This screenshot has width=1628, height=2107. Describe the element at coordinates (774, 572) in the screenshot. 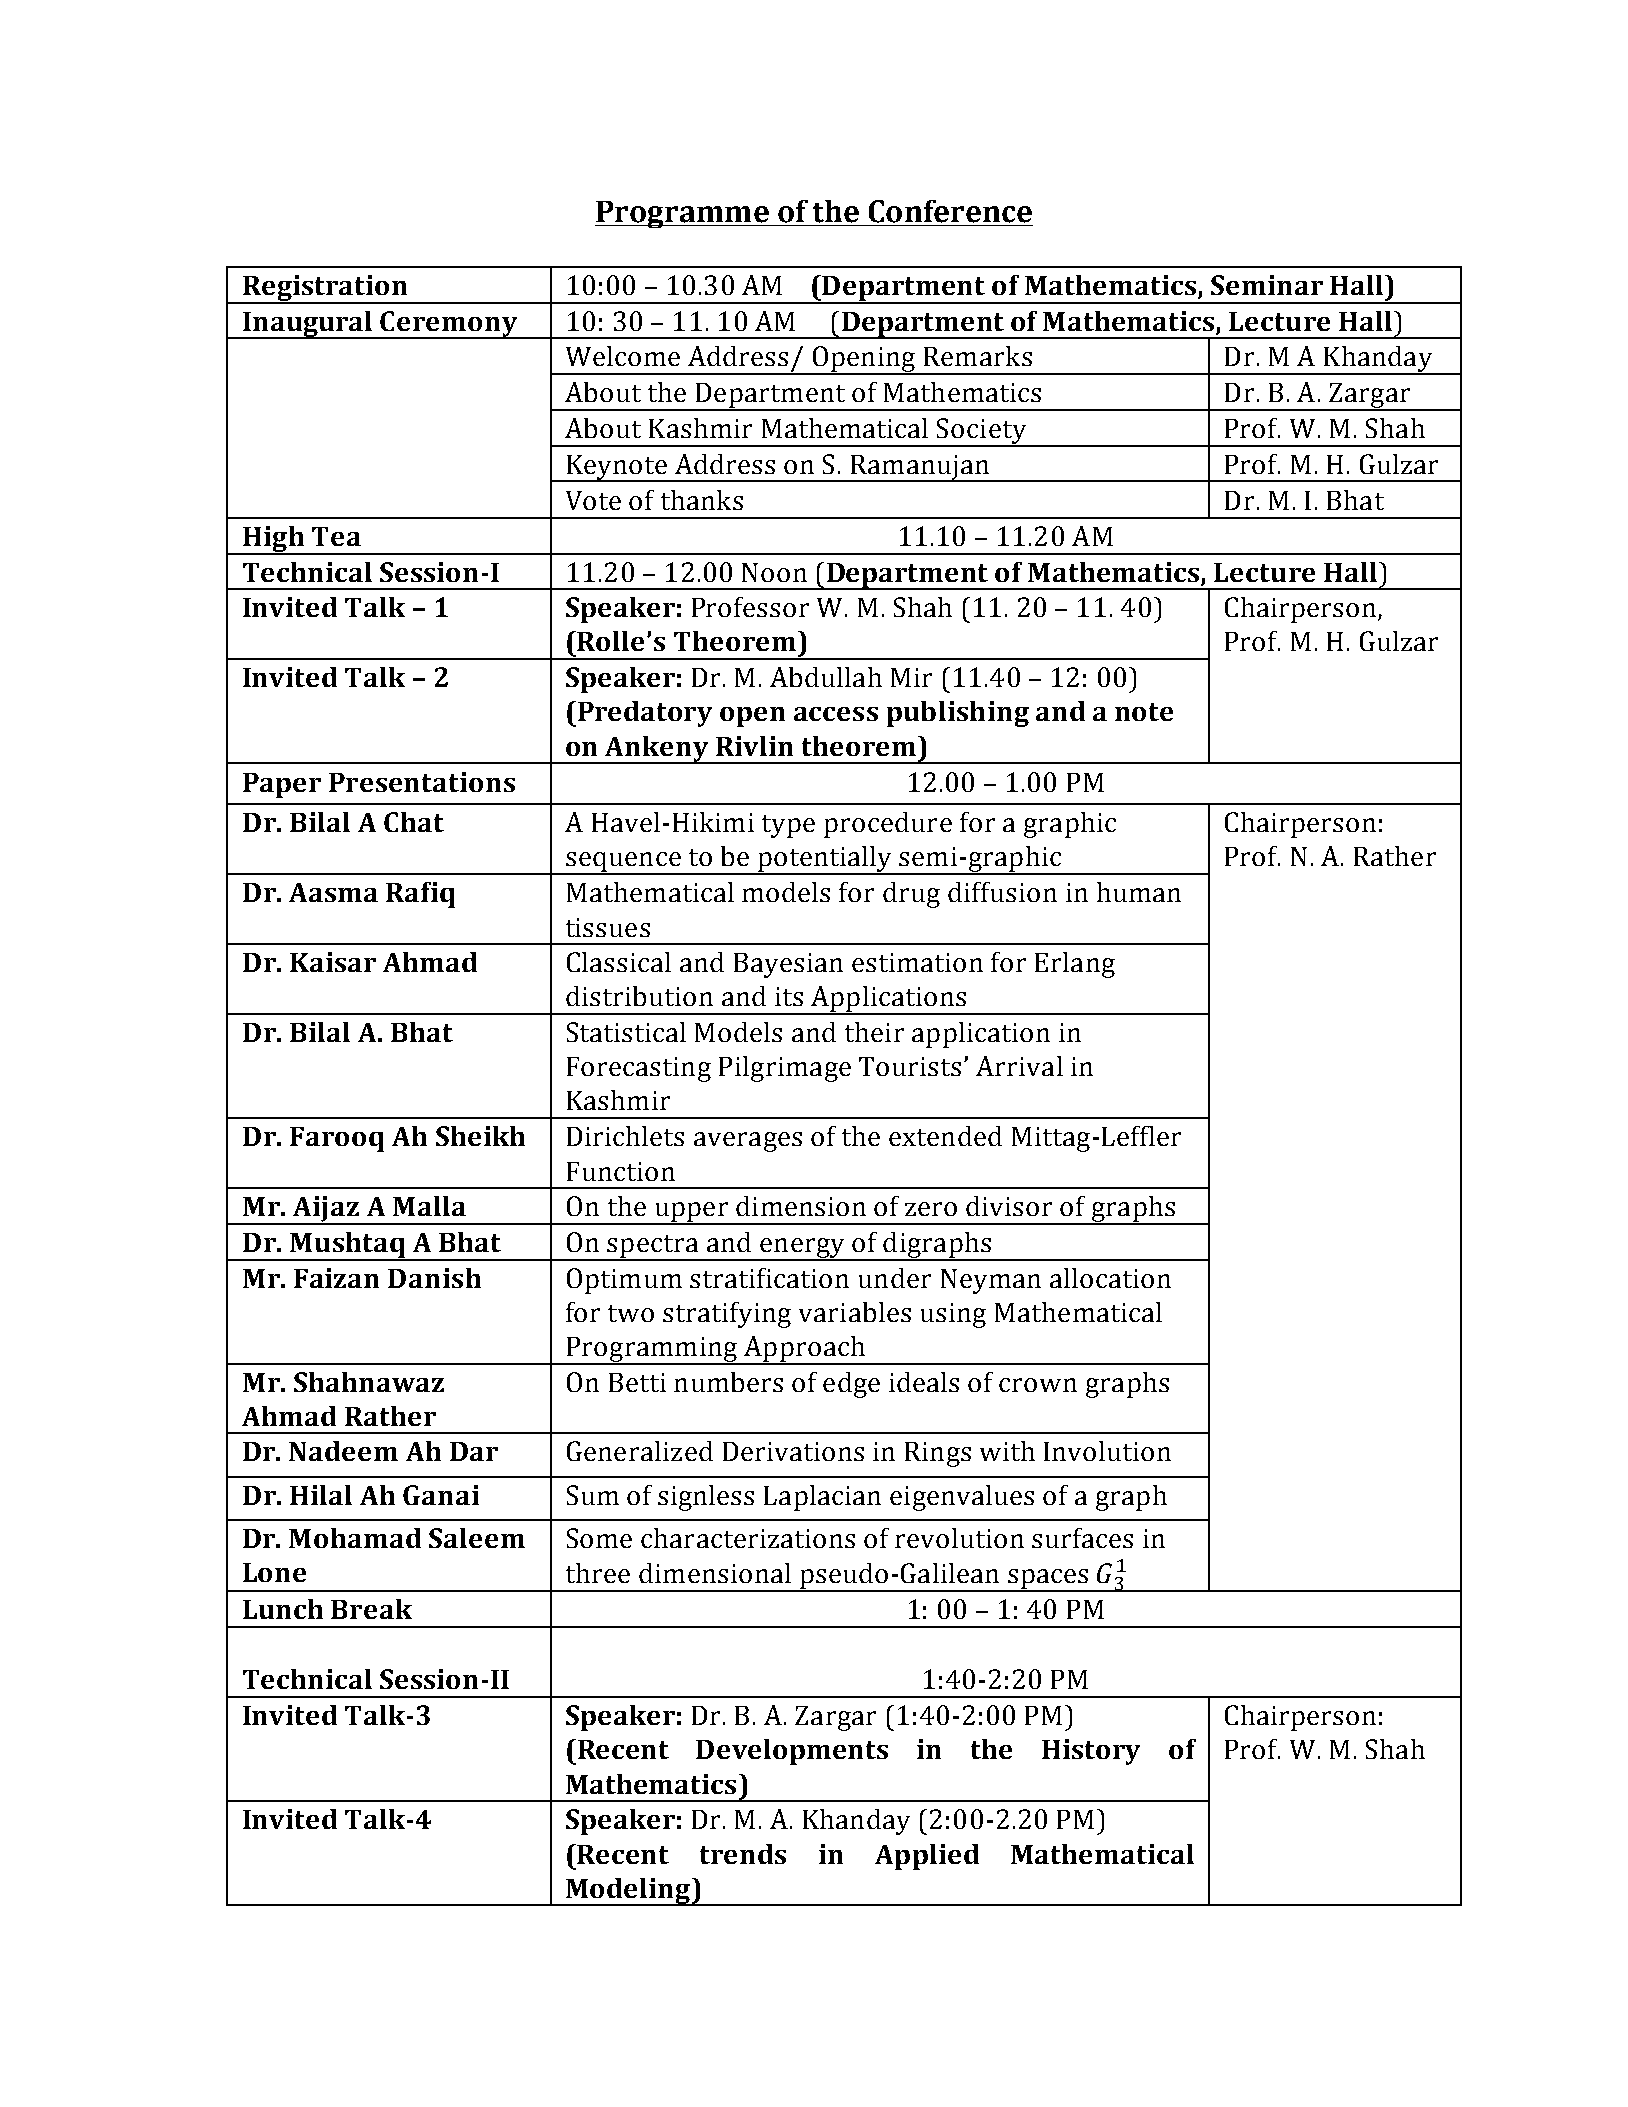

I see `Noon` at that location.
